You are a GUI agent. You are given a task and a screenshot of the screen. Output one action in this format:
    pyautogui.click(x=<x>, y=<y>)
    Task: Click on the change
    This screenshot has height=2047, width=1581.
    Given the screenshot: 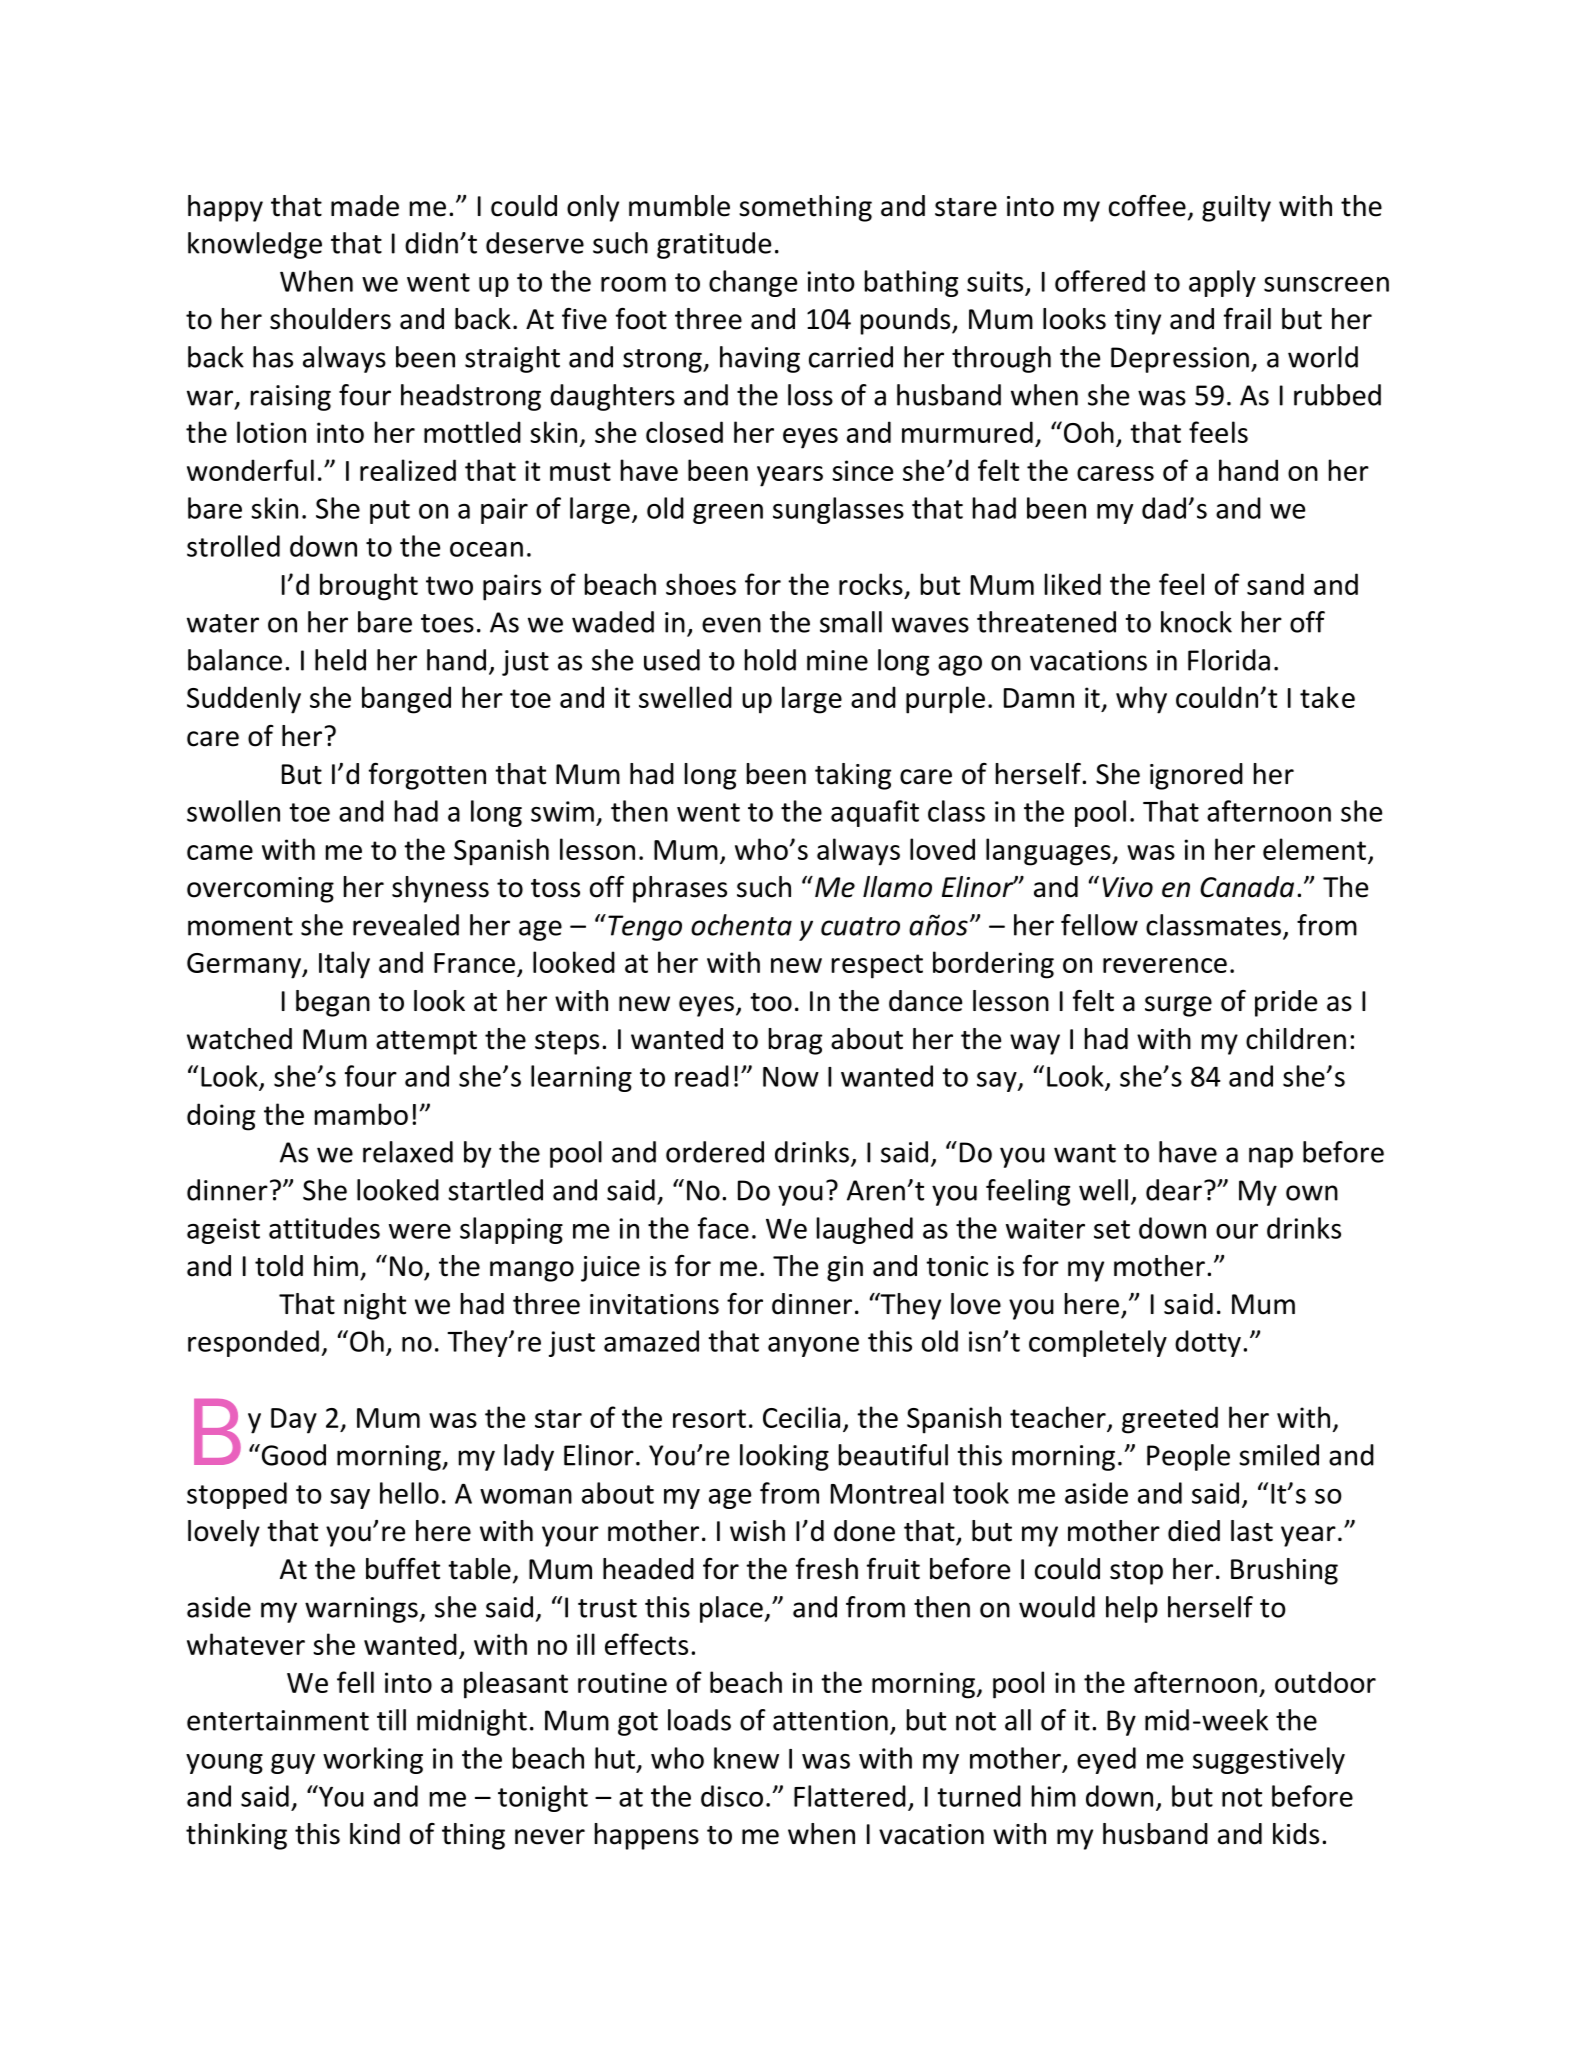 What is the action you would take?
    pyautogui.click(x=753, y=283)
